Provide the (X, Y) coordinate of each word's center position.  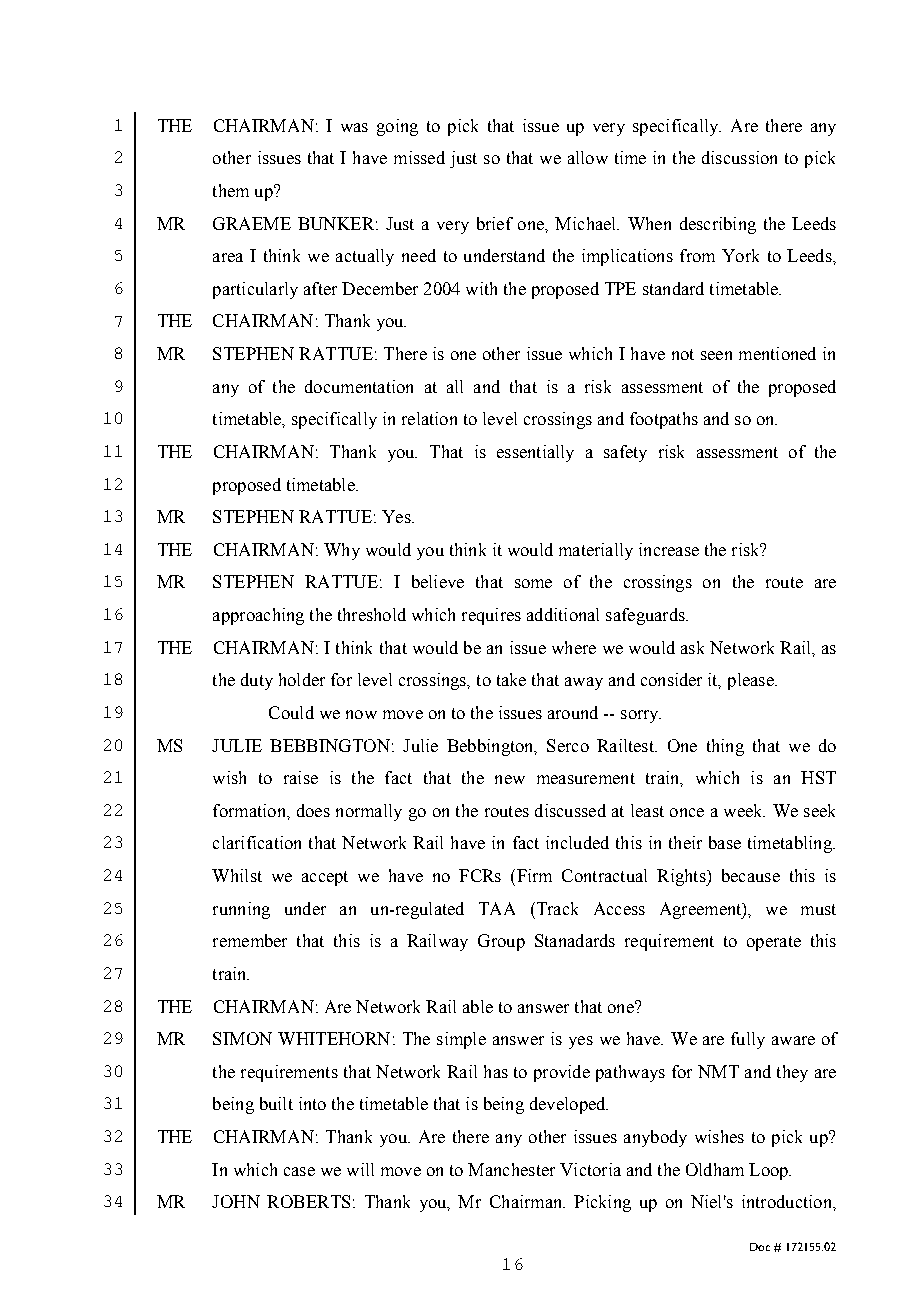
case (299, 1171)
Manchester (511, 1169)
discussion (739, 157)
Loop (770, 1171)
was (354, 127)
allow (588, 157)
